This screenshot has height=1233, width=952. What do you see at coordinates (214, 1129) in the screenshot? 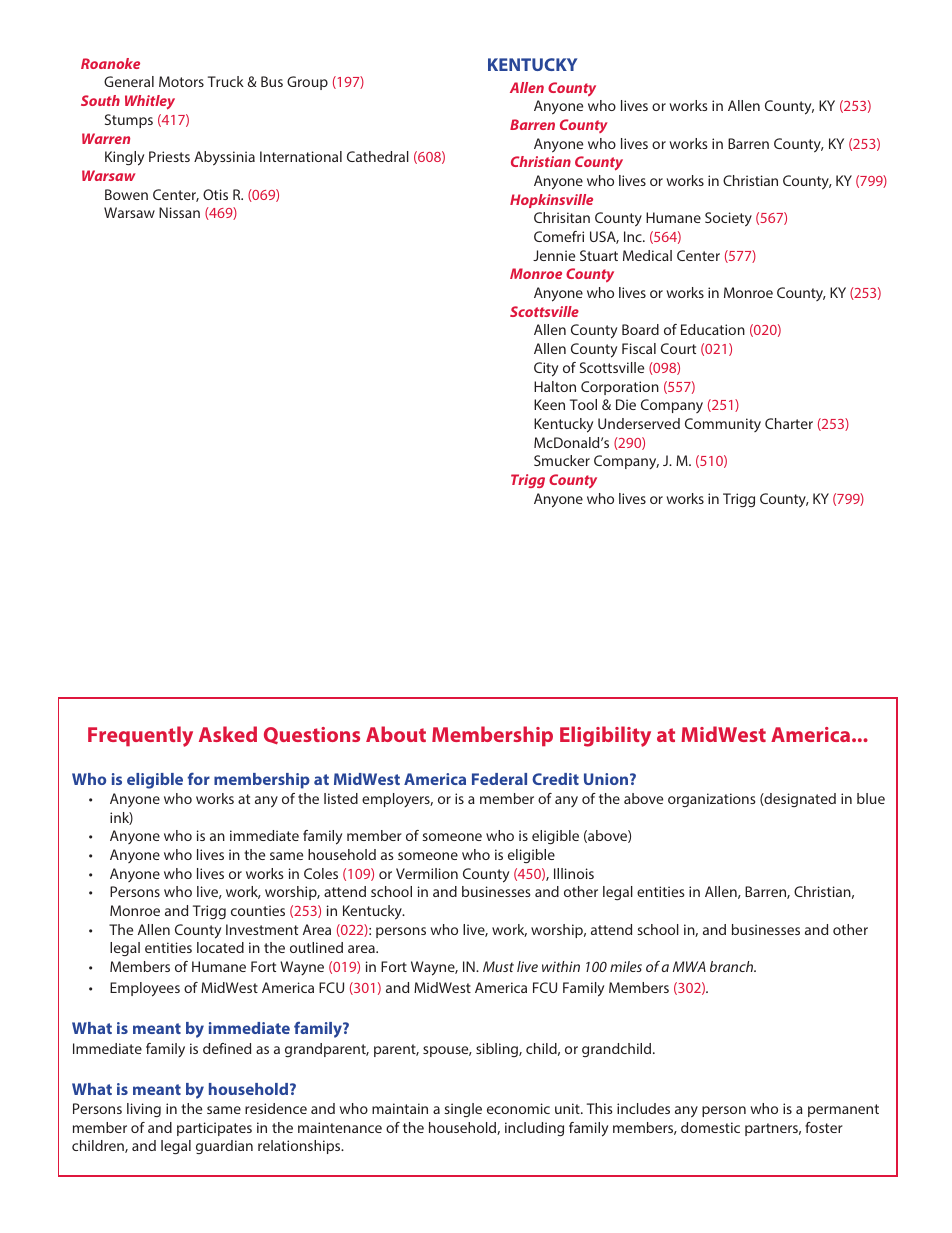
I see `participates` at bounding box center [214, 1129].
